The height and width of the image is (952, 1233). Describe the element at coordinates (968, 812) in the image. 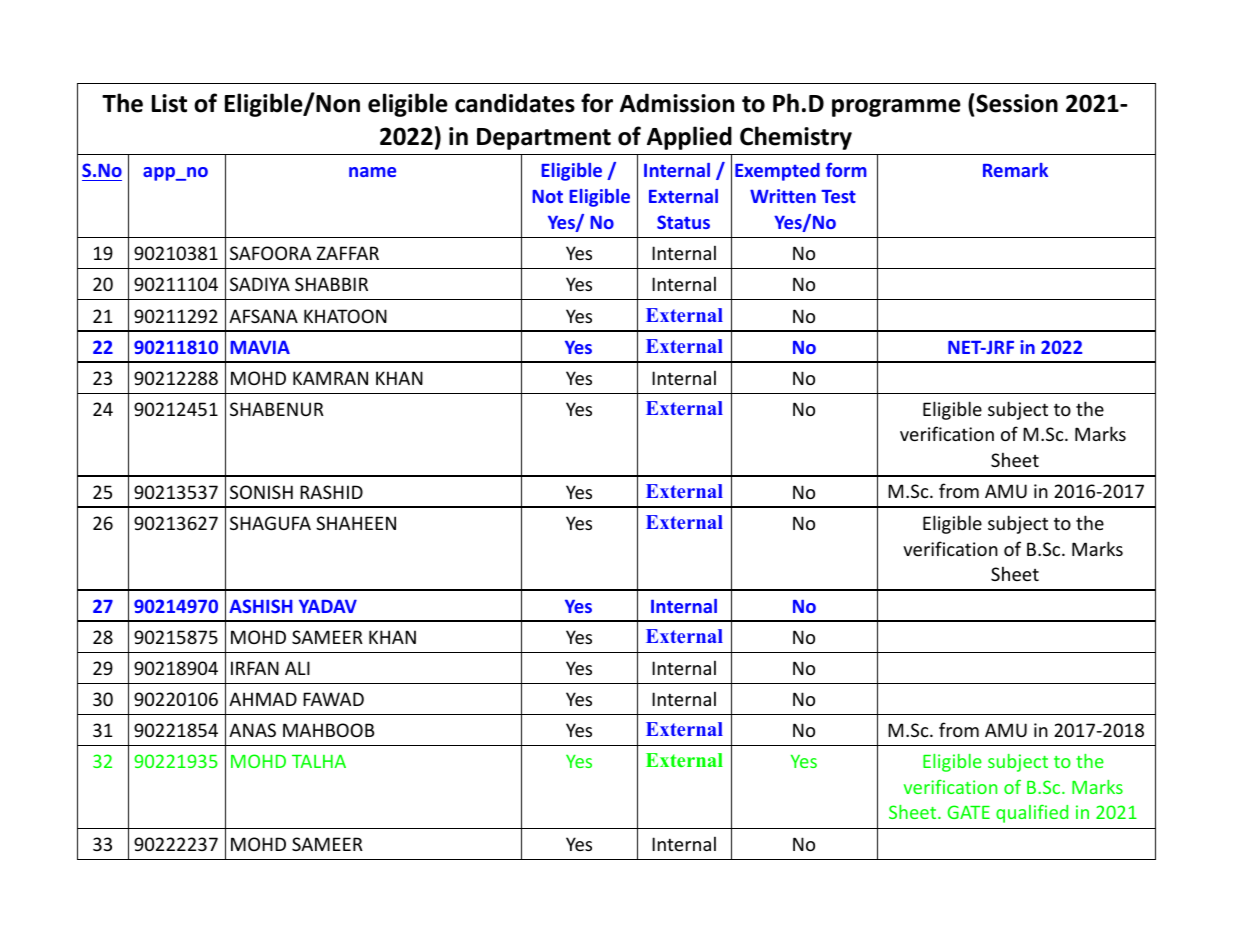

I see `GATE` at that location.
